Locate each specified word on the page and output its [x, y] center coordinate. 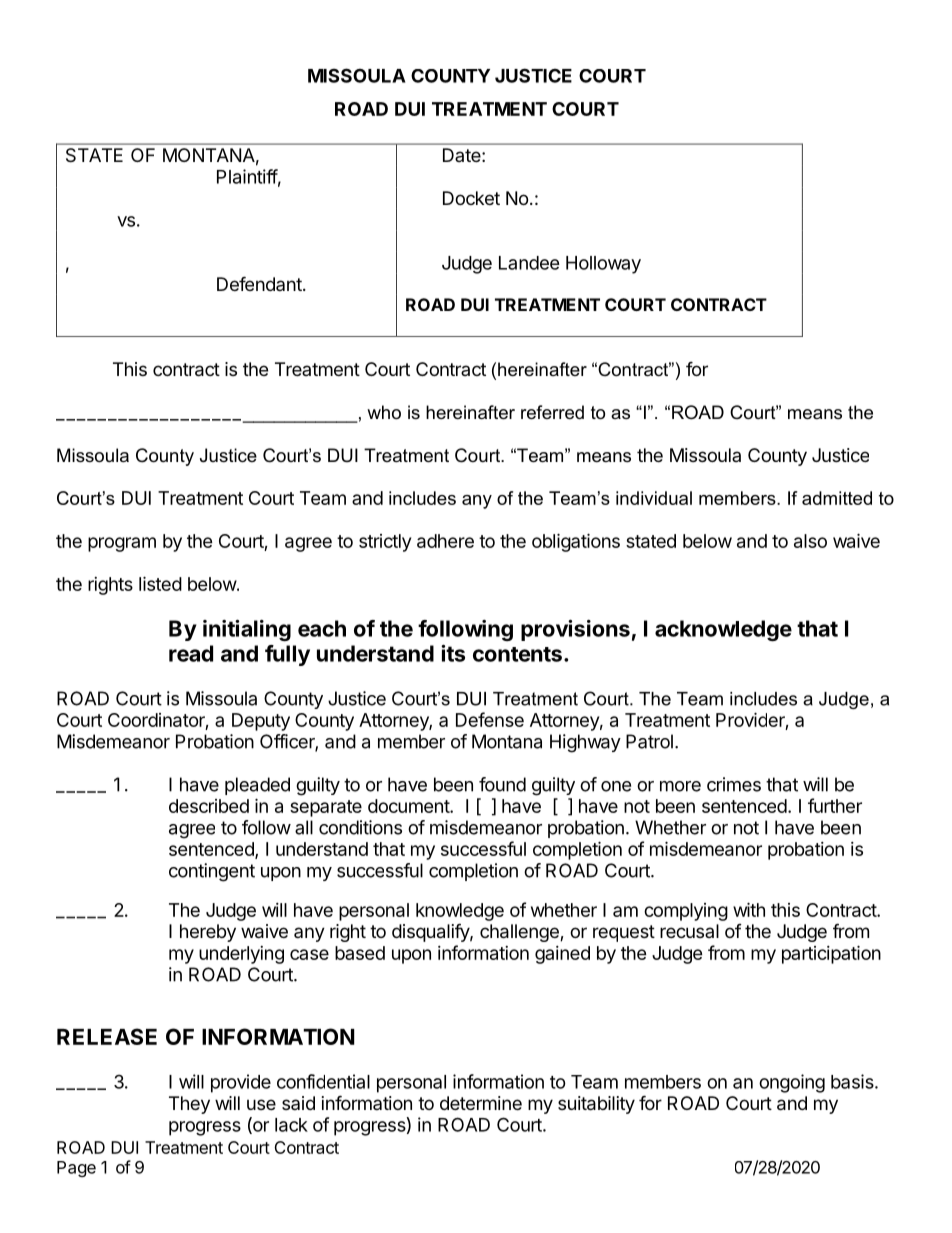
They [189, 1105]
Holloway [603, 265]
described [209, 806]
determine [481, 1103]
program [122, 544]
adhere [445, 541]
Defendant [259, 283]
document [409, 806]
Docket [471, 198]
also [810, 541]
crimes [734, 784]
